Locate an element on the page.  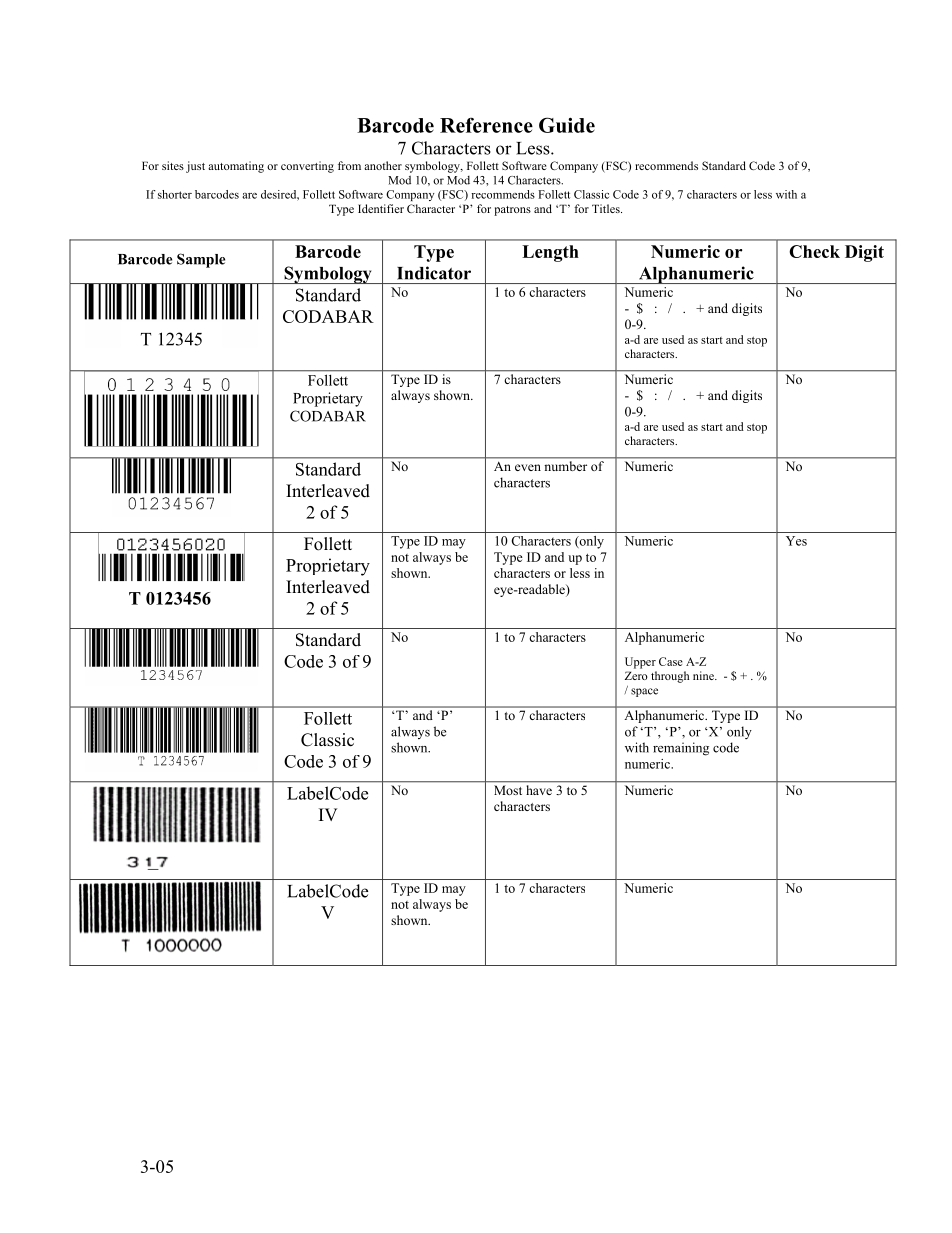
Most is located at coordinates (508, 790).
